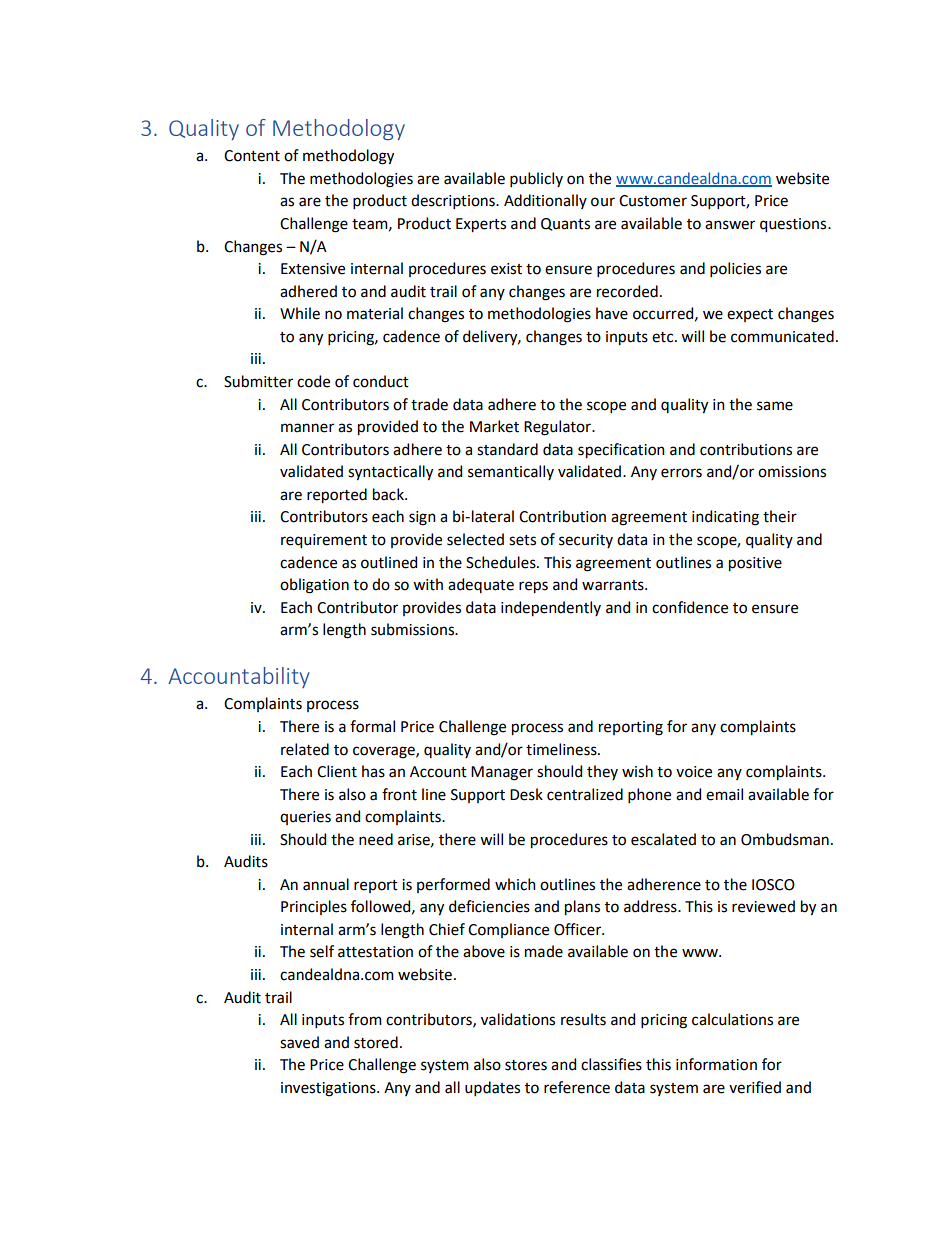 Image resolution: width=952 pixels, height=1233 pixels. What do you see at coordinates (299, 1042) in the document?
I see `saved` at bounding box center [299, 1042].
